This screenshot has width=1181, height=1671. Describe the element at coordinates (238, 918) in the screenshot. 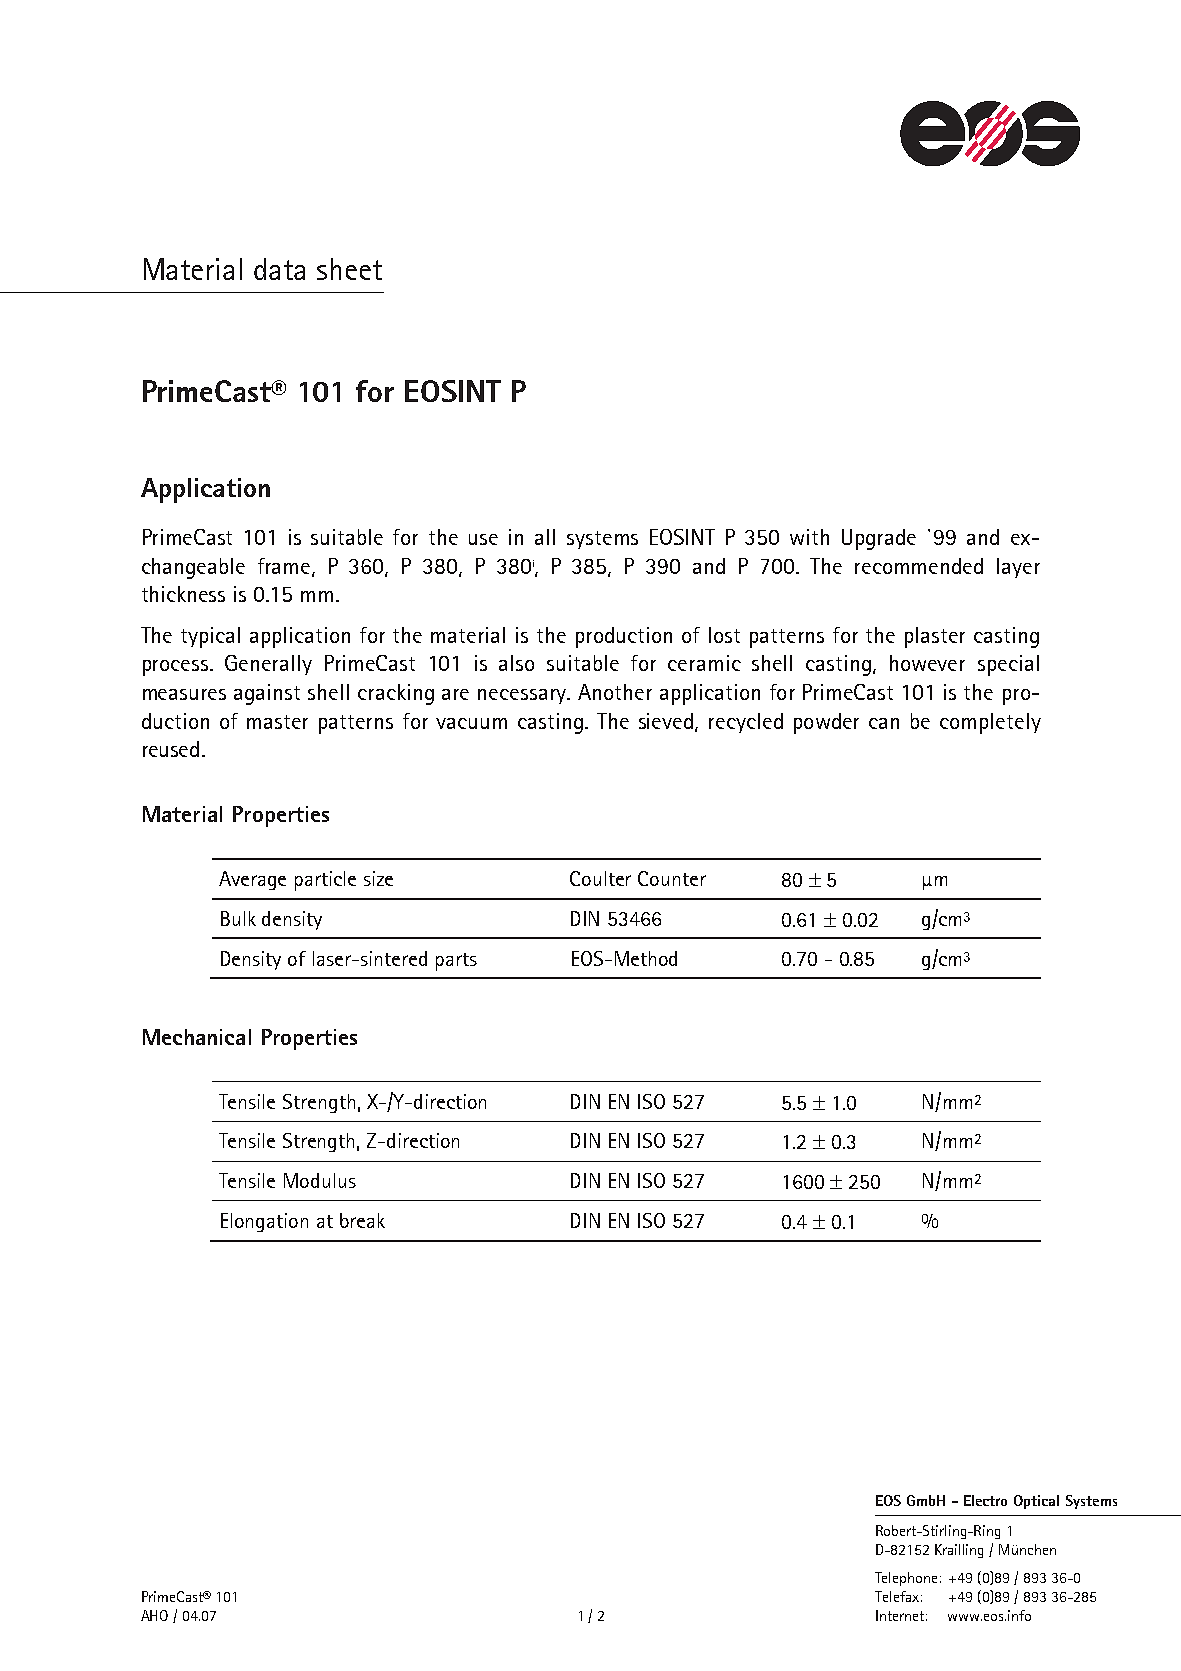

I see `Bulk` at that location.
